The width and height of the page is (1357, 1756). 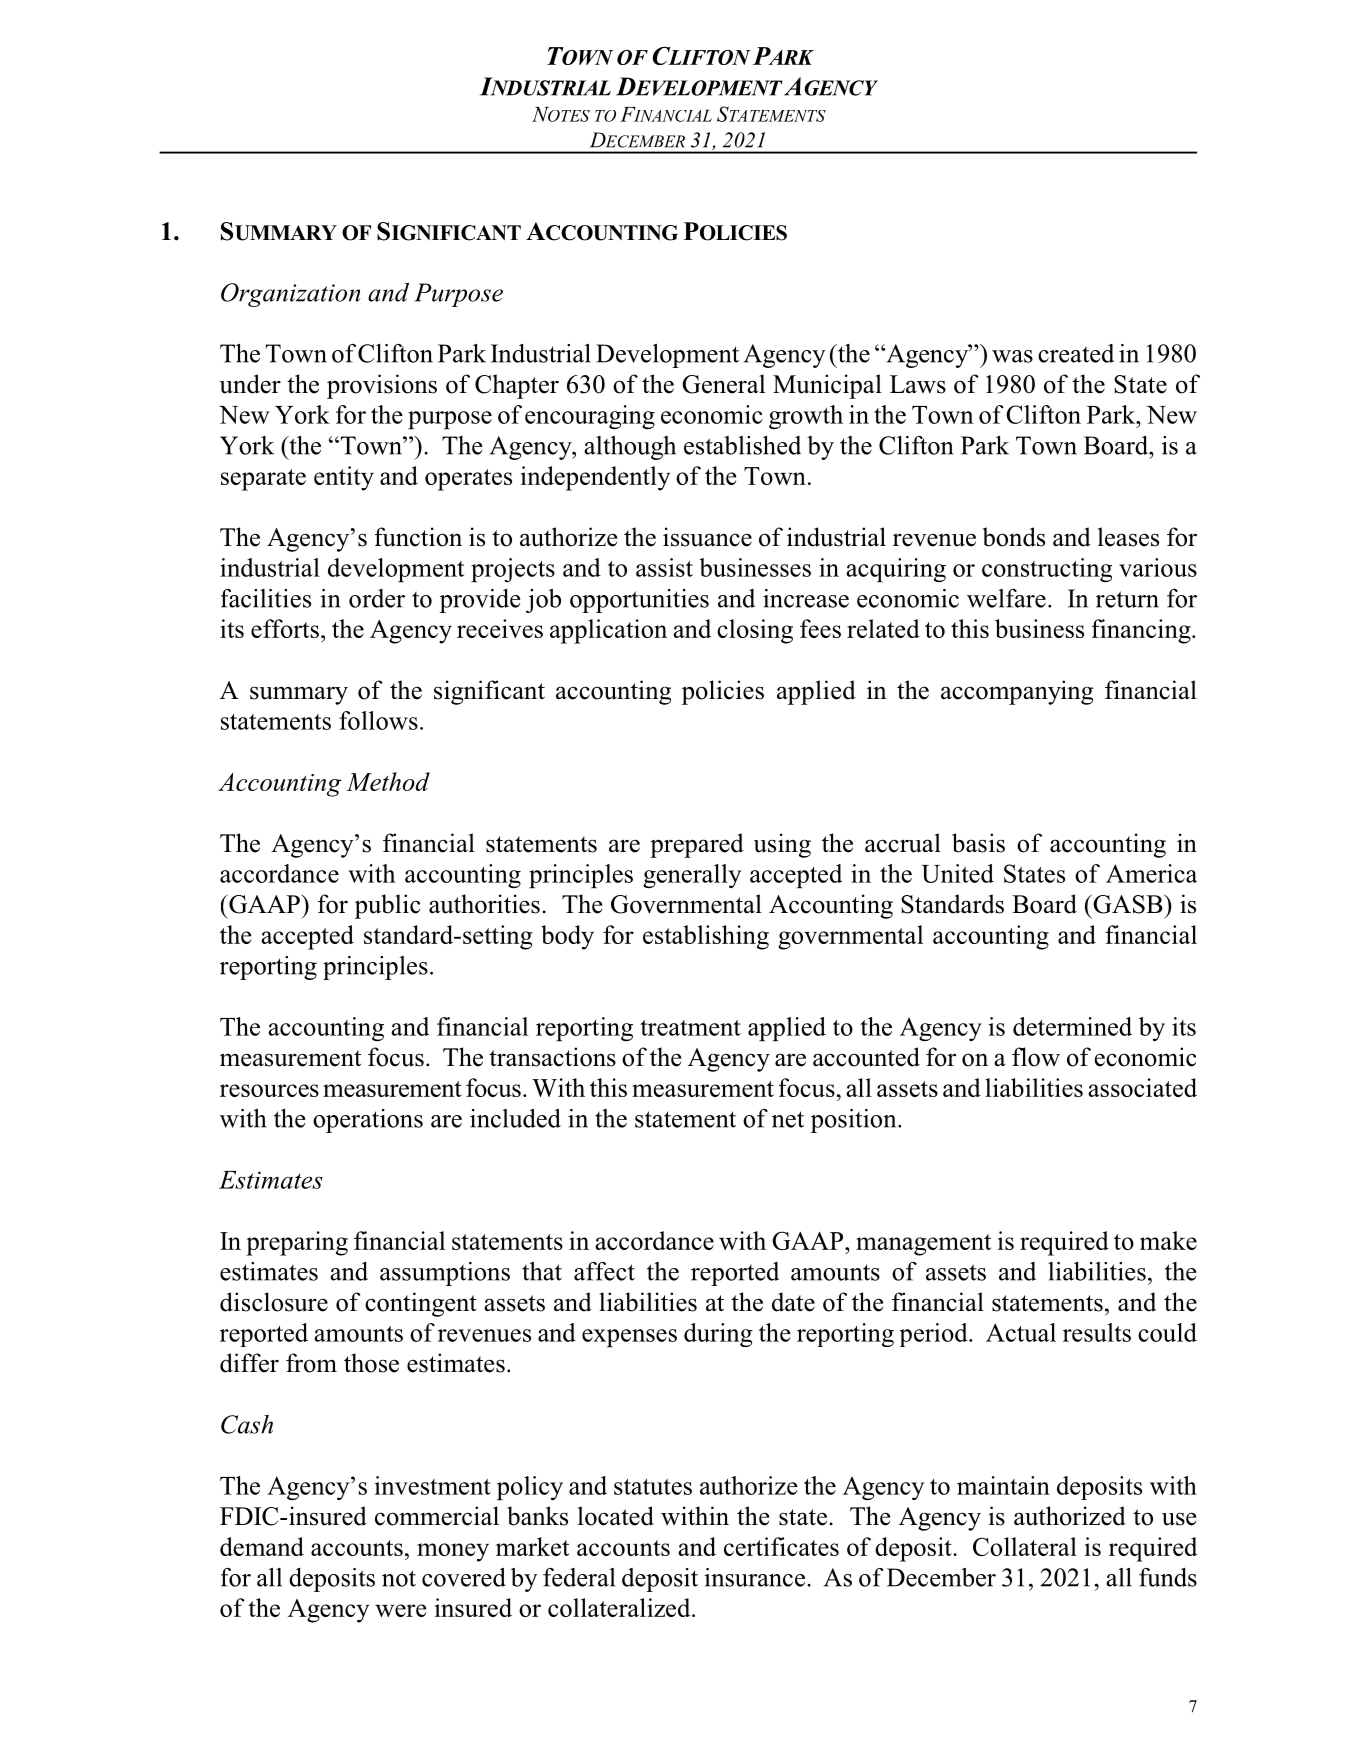 What do you see at coordinates (388, 906) in the page?
I see `public` at bounding box center [388, 906].
